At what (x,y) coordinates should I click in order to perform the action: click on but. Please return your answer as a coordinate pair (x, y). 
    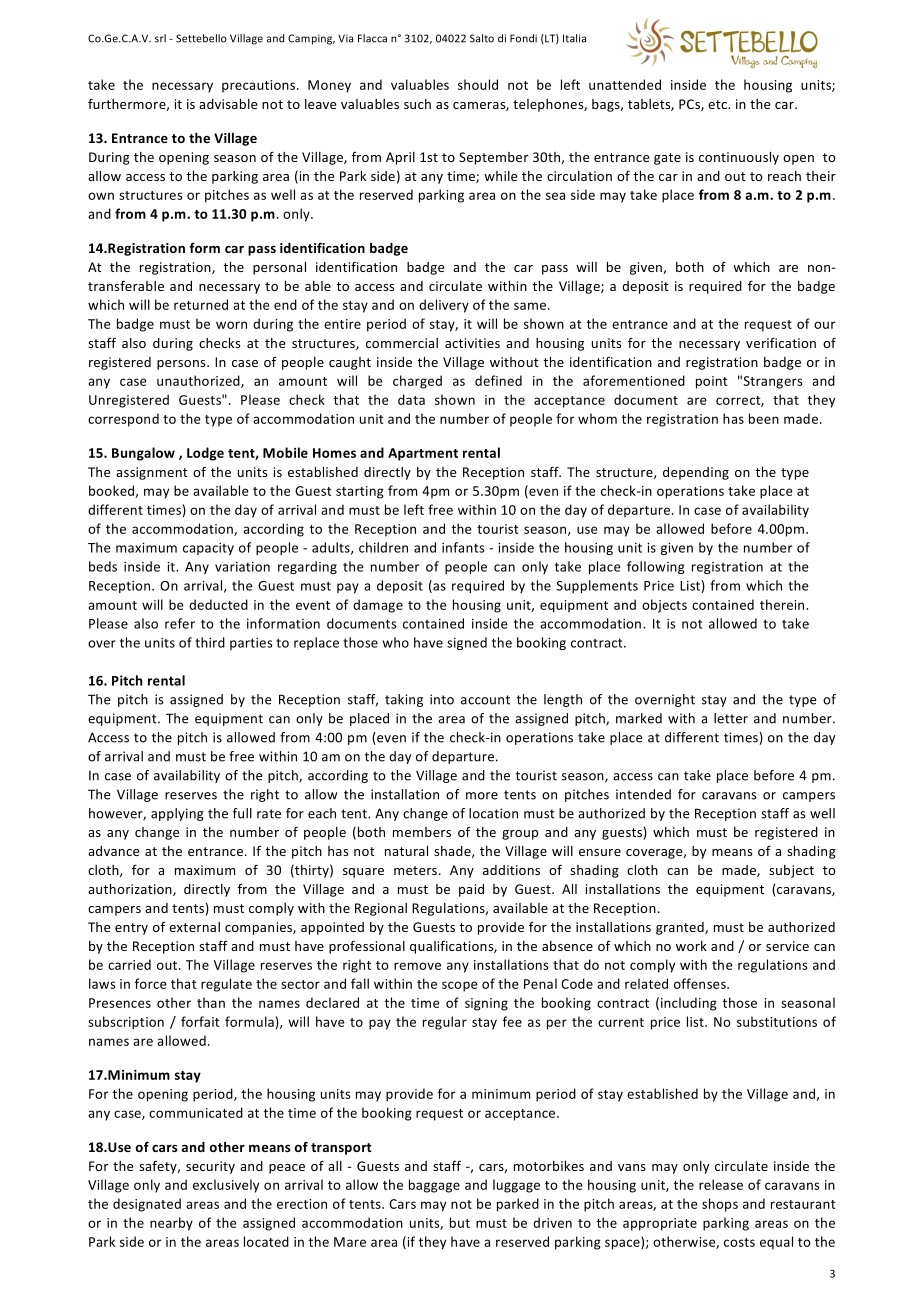
    Looking at the image, I should click on (460, 1222).
